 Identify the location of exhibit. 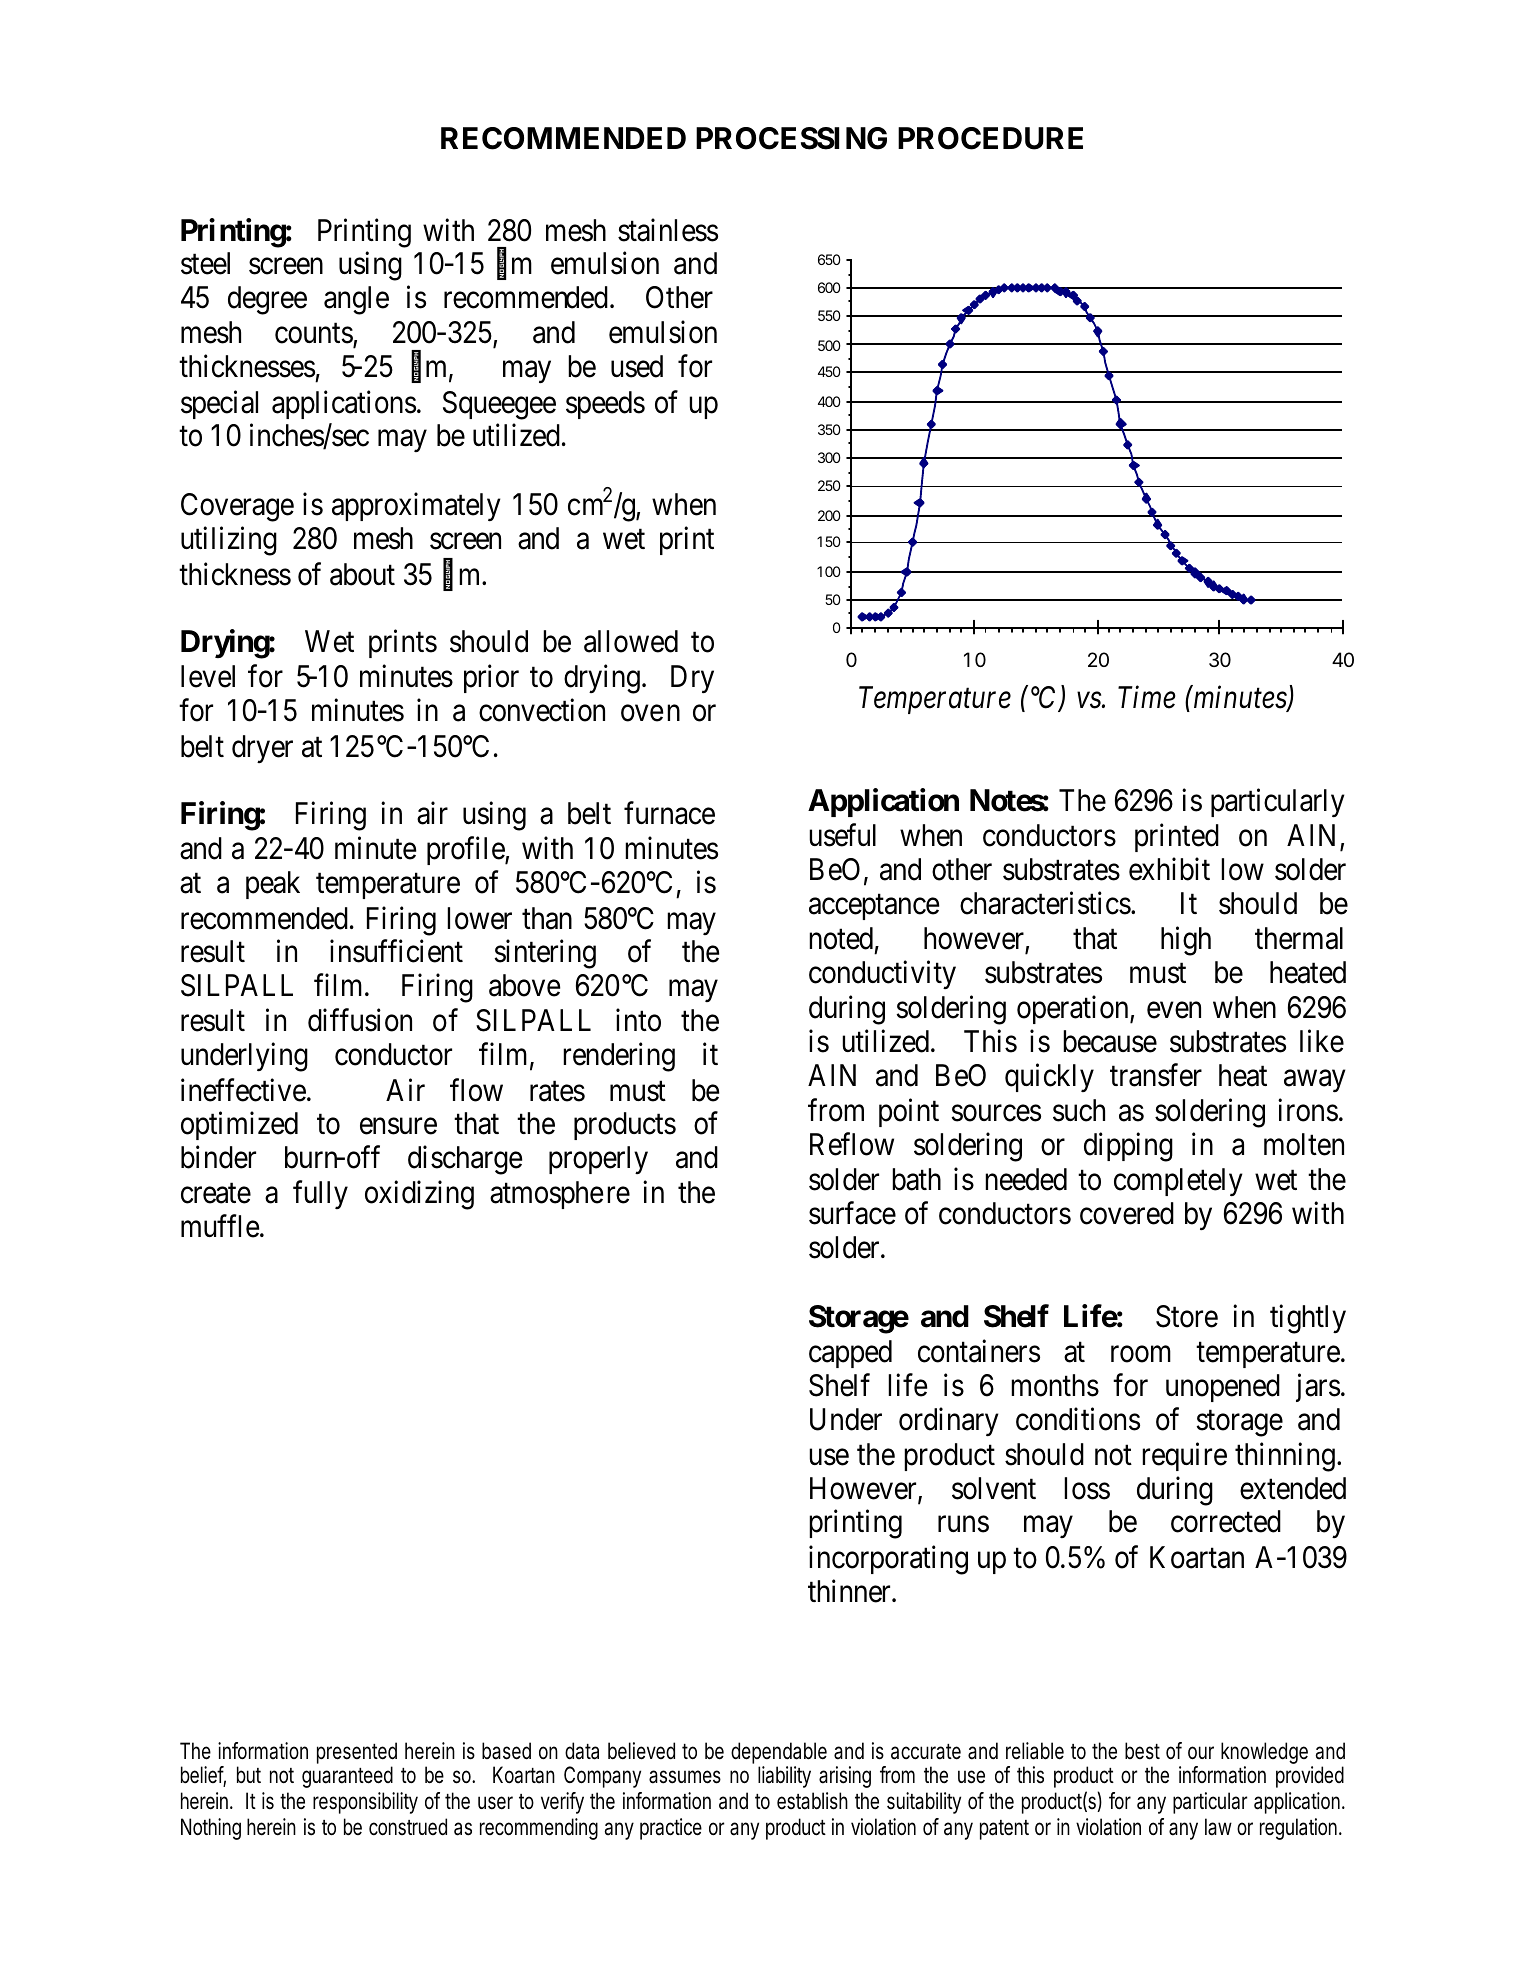
(1169, 869).
